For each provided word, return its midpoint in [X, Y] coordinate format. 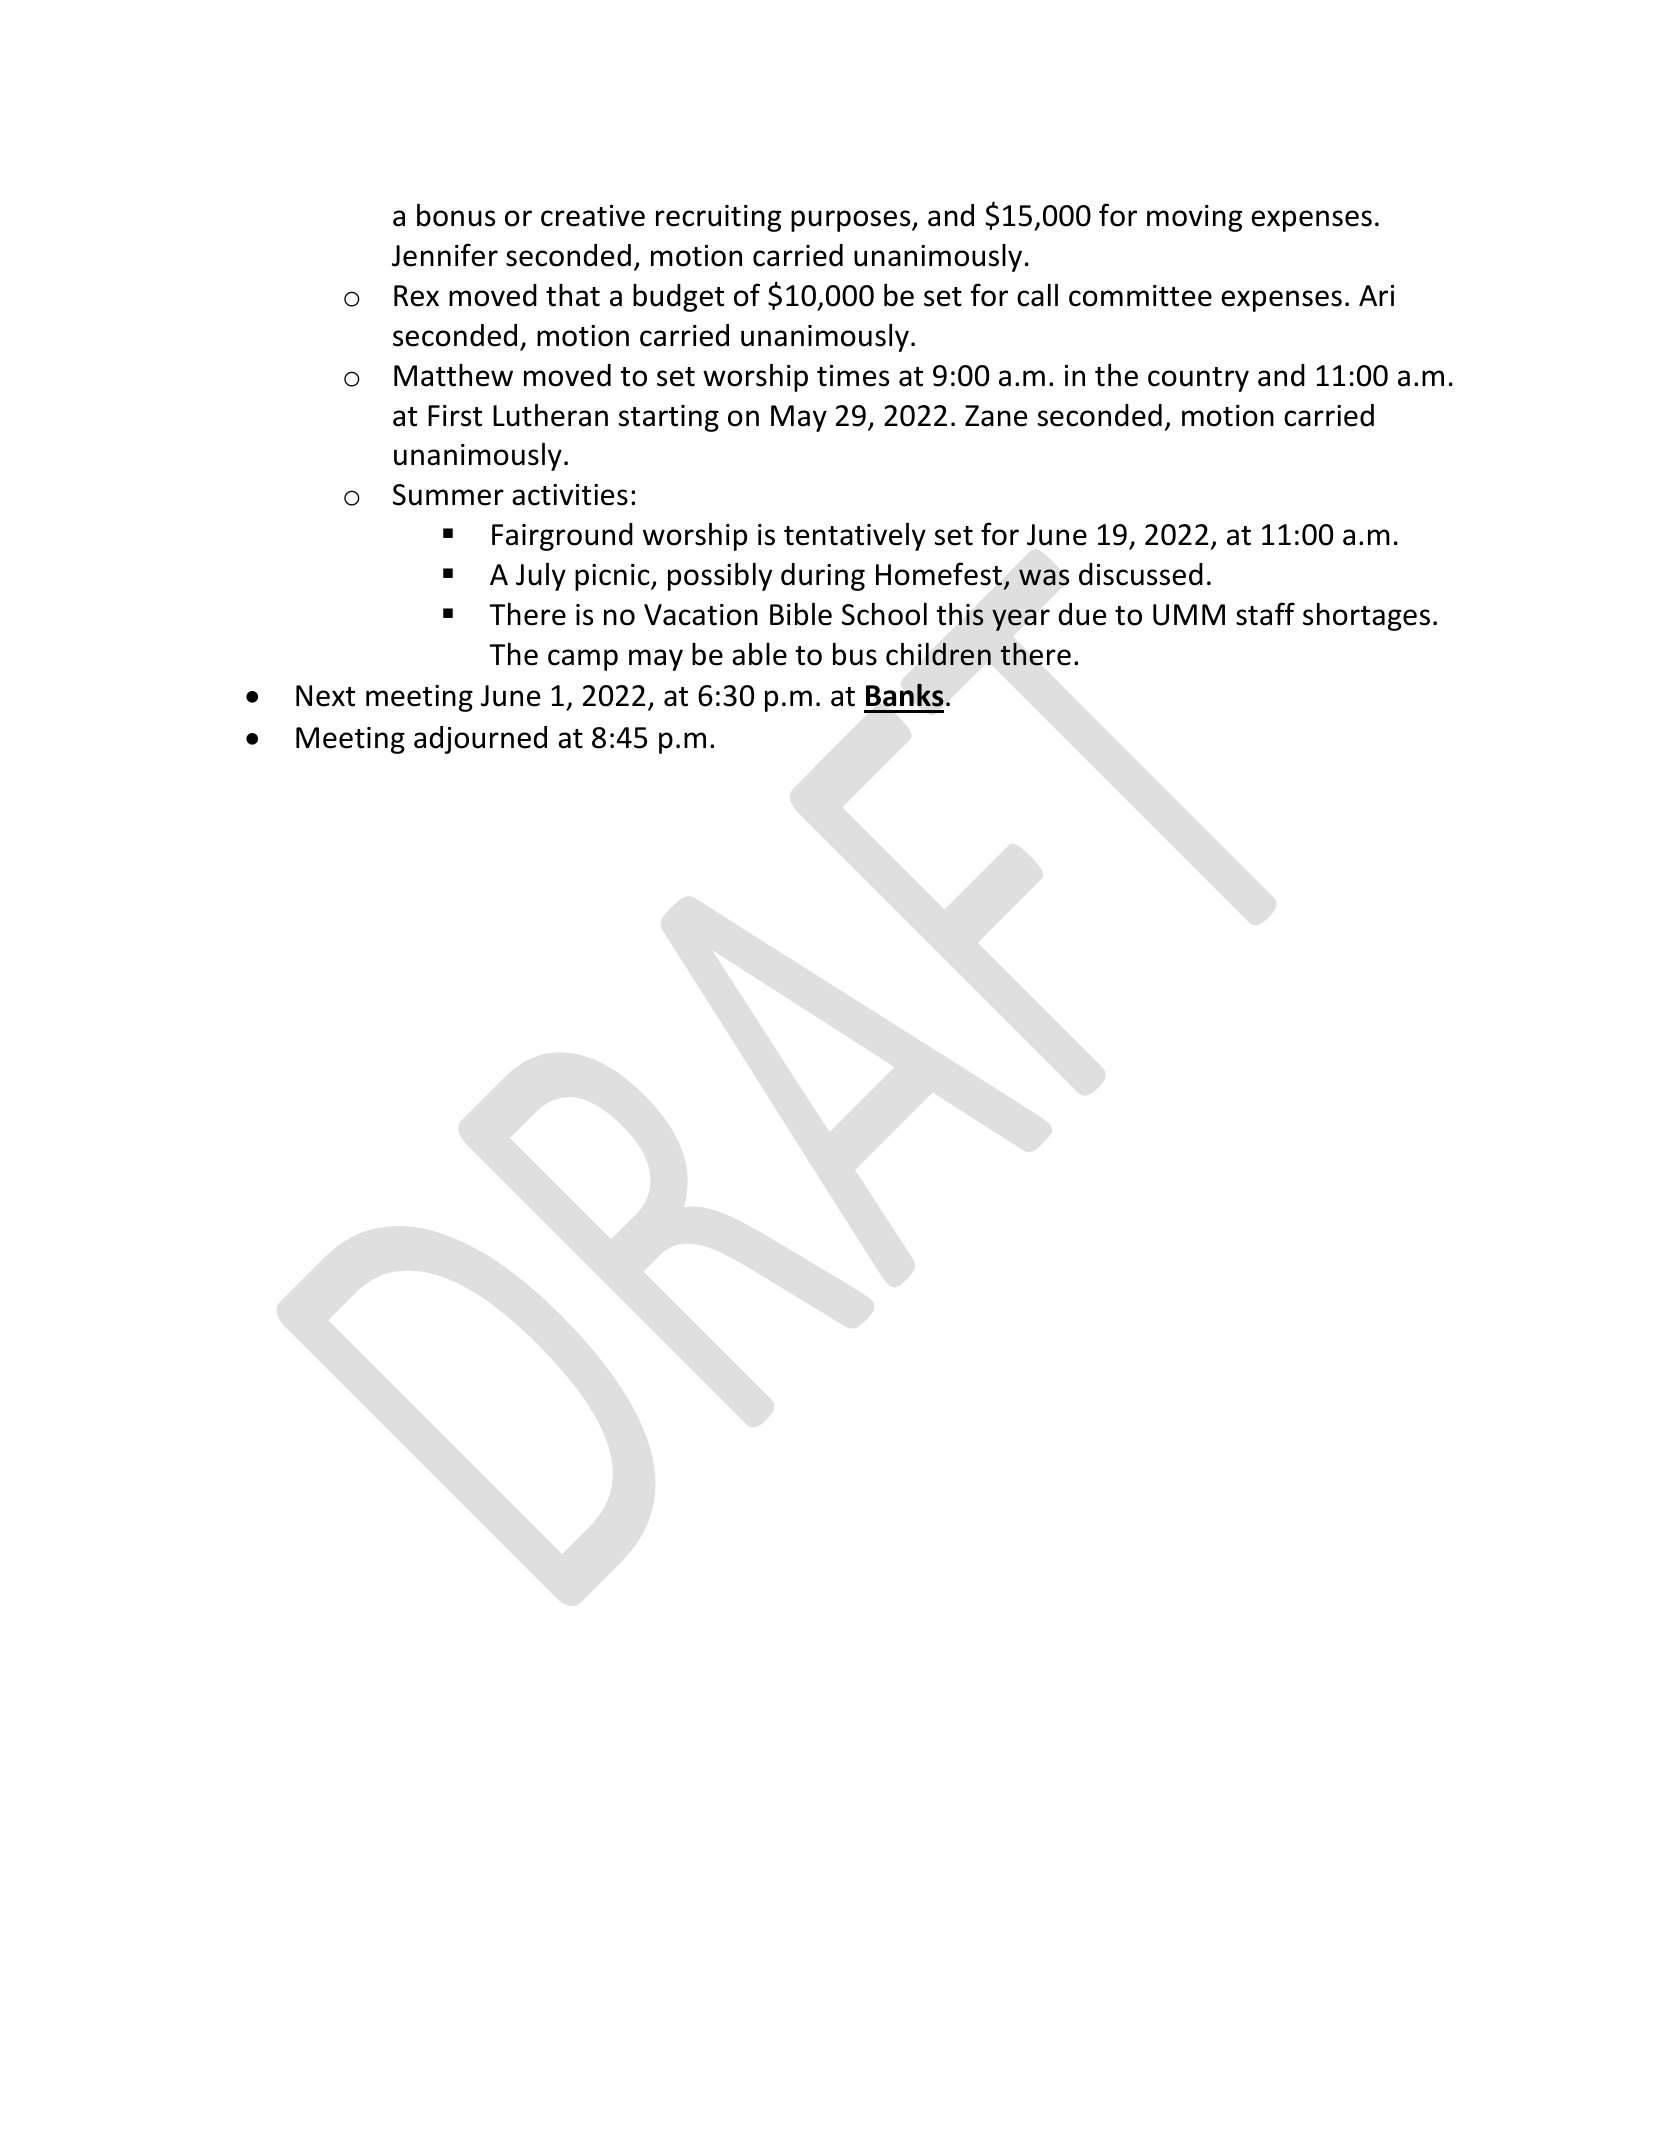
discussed [1141, 574]
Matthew [453, 375]
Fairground [562, 537]
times [853, 376]
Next [325, 696]
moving [1194, 218]
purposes [852, 221]
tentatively [855, 536]
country [1198, 379]
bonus [456, 215]
